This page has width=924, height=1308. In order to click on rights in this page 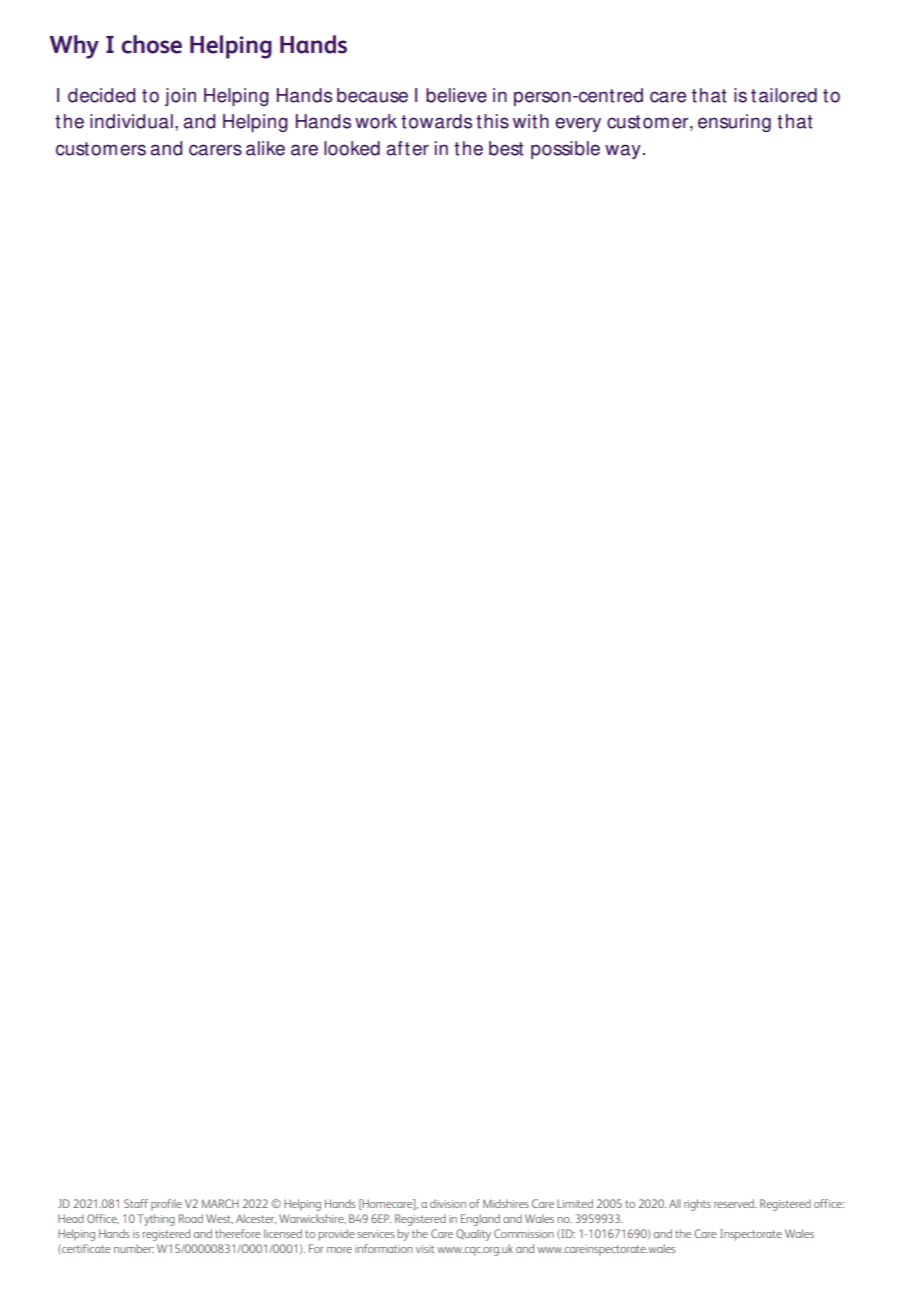, I will do `click(697, 1205)`.
